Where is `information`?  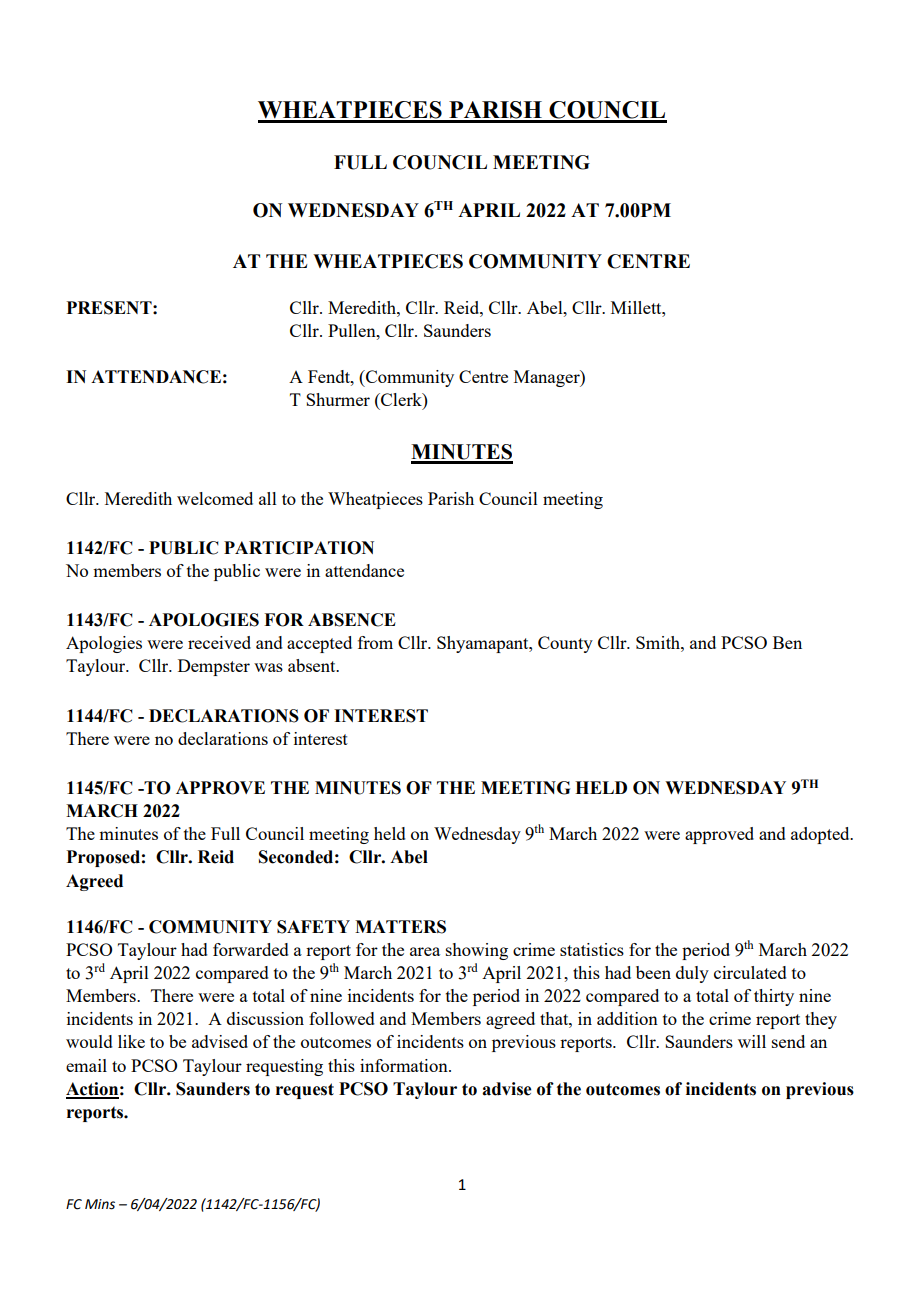
information is located at coordinates (405, 1065).
